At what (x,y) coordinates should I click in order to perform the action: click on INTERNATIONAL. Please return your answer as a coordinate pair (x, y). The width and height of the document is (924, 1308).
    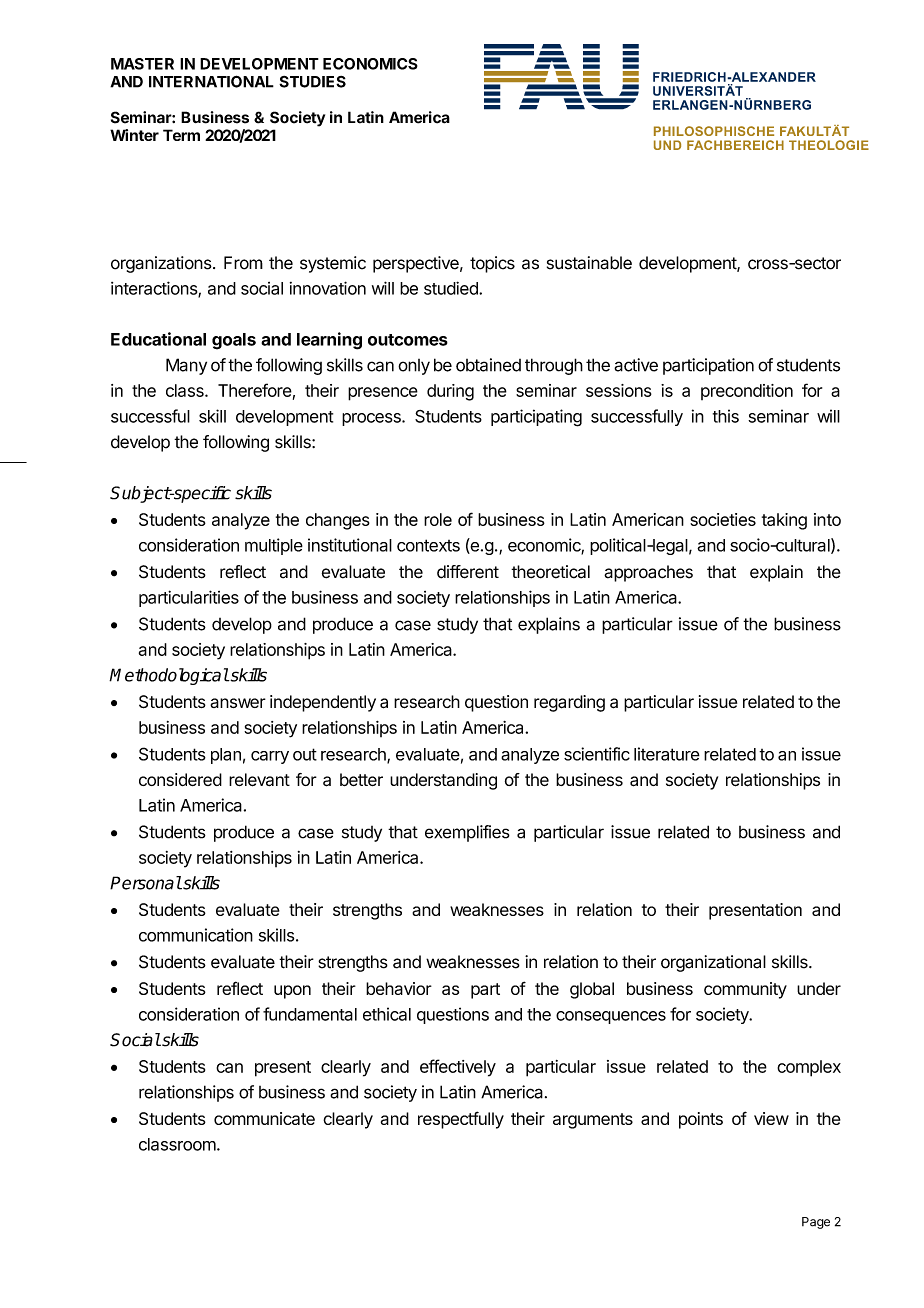
    Looking at the image, I should click on (211, 81).
